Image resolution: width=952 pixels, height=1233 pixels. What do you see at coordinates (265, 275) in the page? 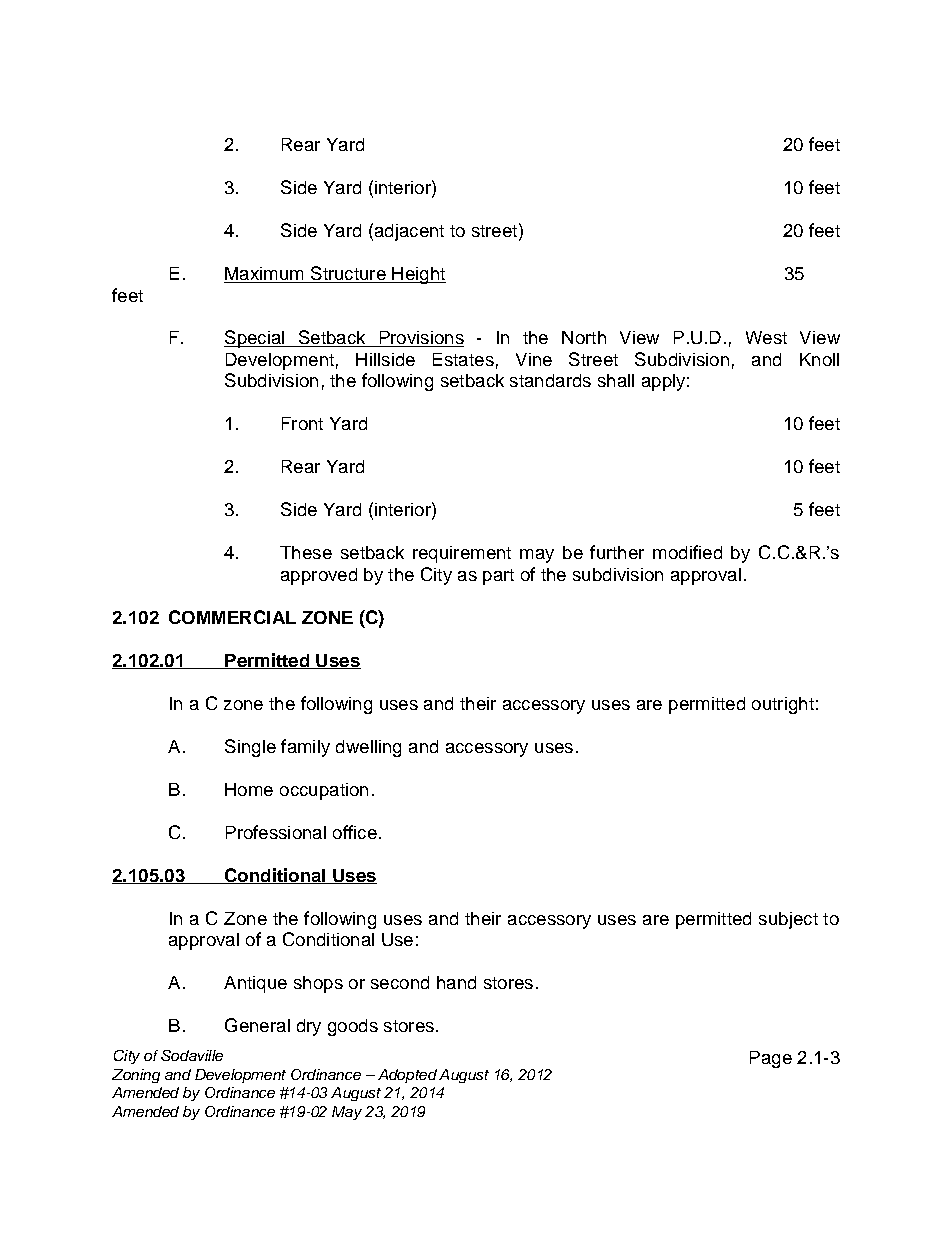
I see `Maximum` at bounding box center [265, 275].
